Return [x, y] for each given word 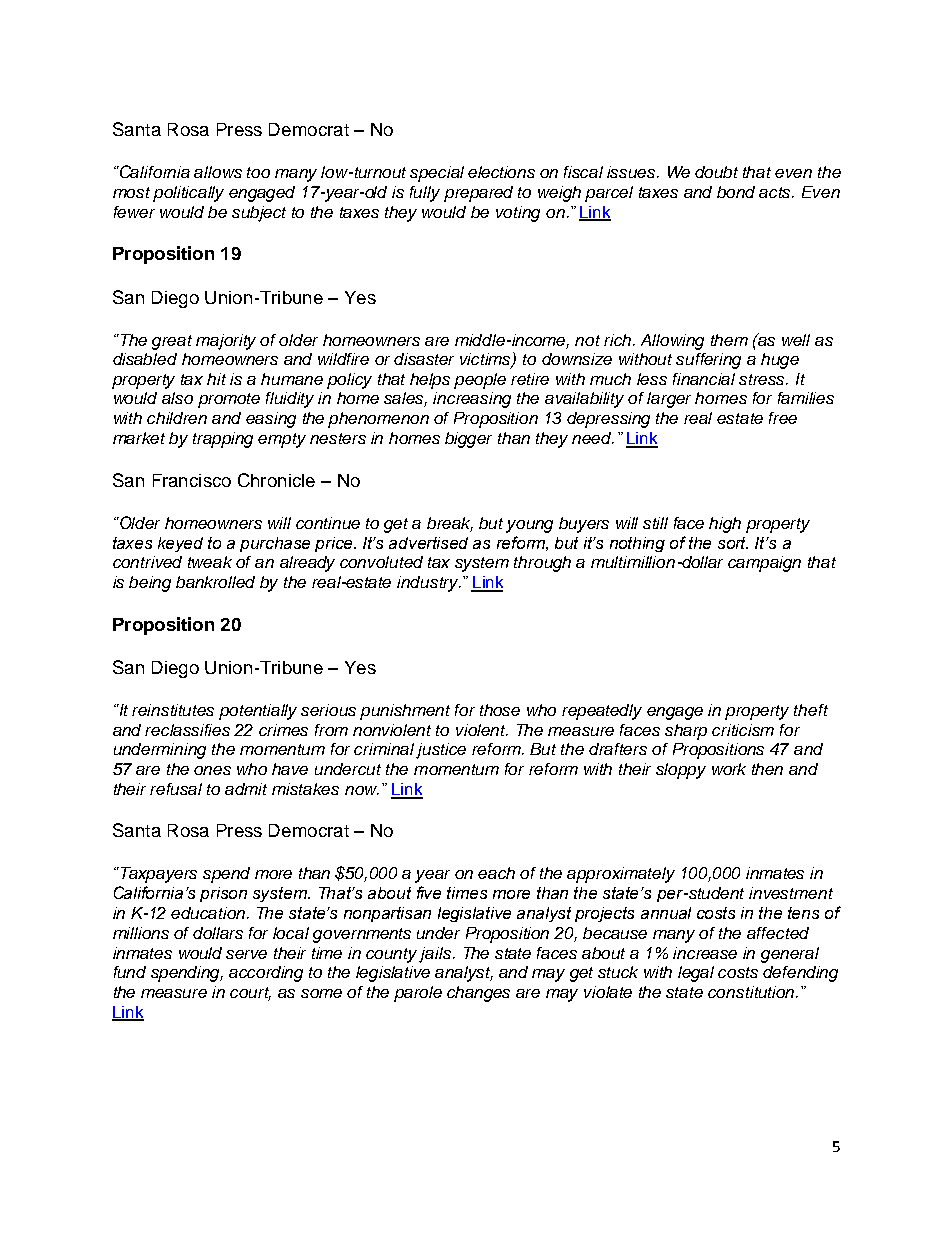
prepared [478, 194]
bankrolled [215, 582]
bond [736, 192]
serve [246, 954]
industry [429, 584]
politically [188, 194]
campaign [764, 564]
